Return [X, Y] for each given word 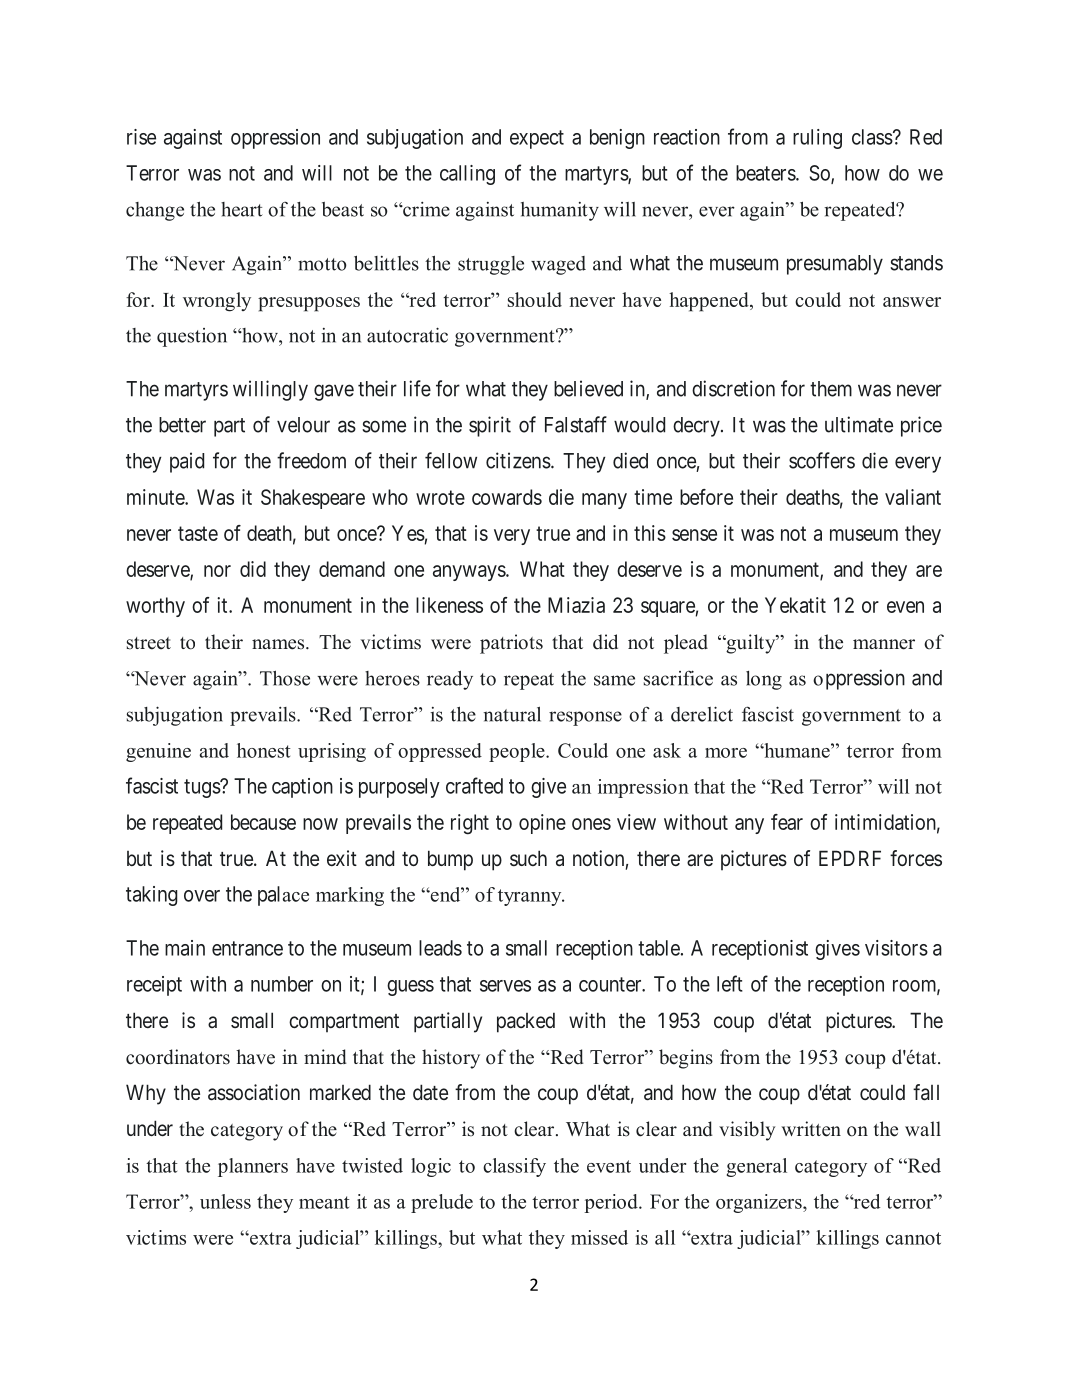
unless [225, 1201]
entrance [247, 948]
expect [537, 139]
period [612, 1203]
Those [285, 678]
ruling [817, 139]
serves [505, 986]
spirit [490, 426]
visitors [896, 948]
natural [512, 714]
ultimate [859, 424]
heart [242, 209]
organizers [760, 1203]
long [764, 680]
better [182, 425]
